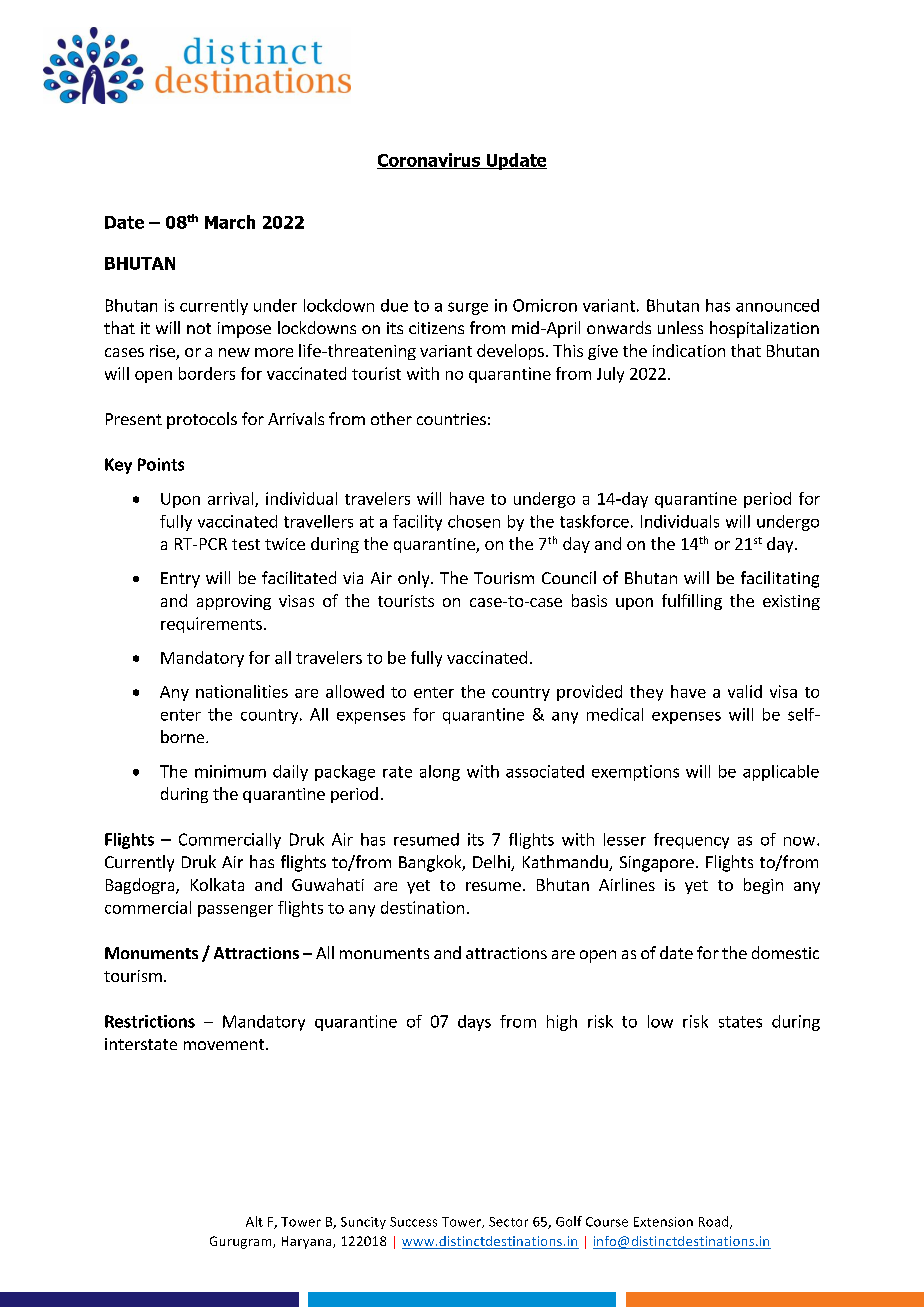  Describe the element at coordinates (230, 222) in the screenshot. I see `March` at that location.
